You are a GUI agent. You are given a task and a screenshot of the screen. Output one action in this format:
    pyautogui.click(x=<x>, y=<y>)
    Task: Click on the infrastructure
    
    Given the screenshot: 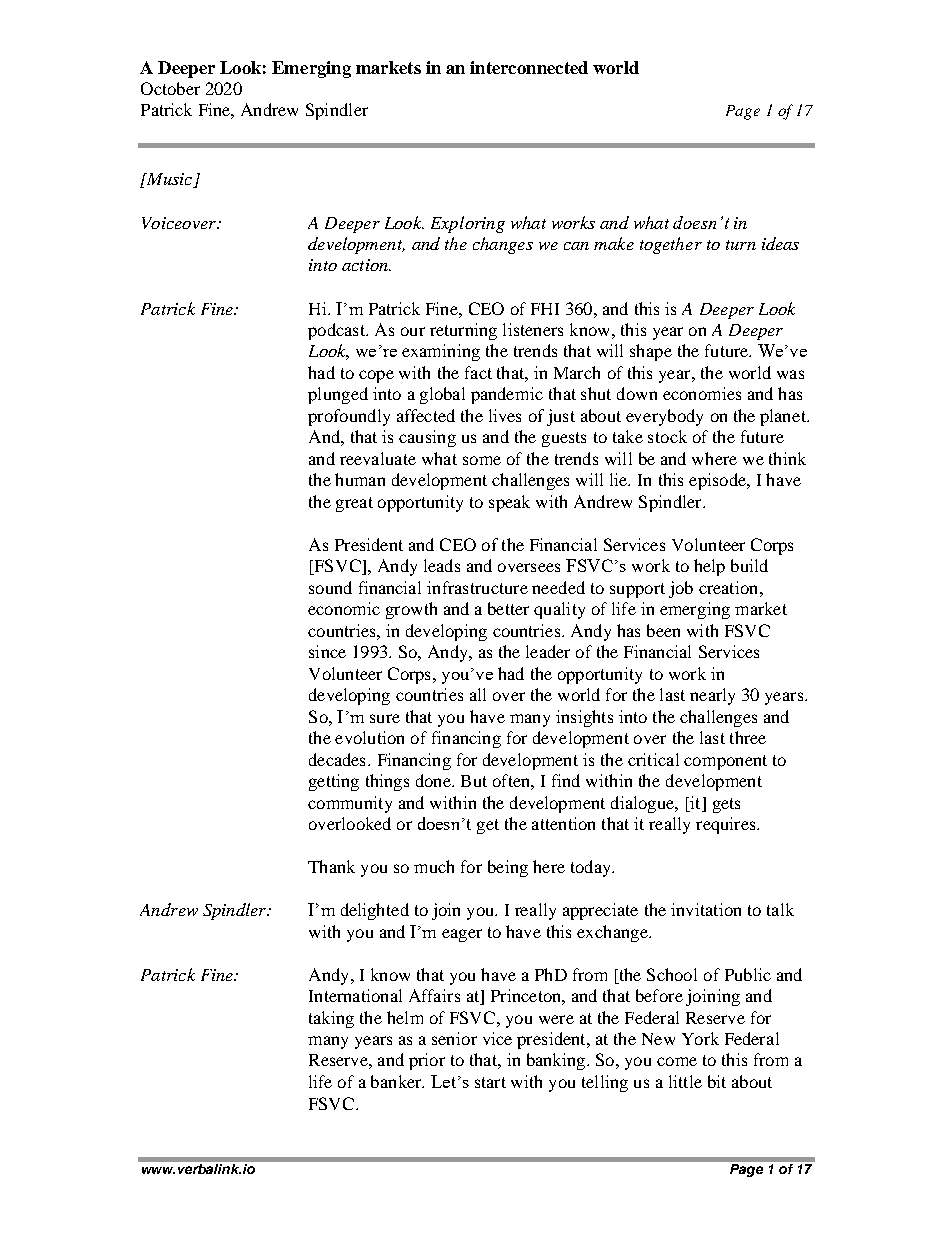 What is the action you would take?
    pyautogui.click(x=477, y=587)
